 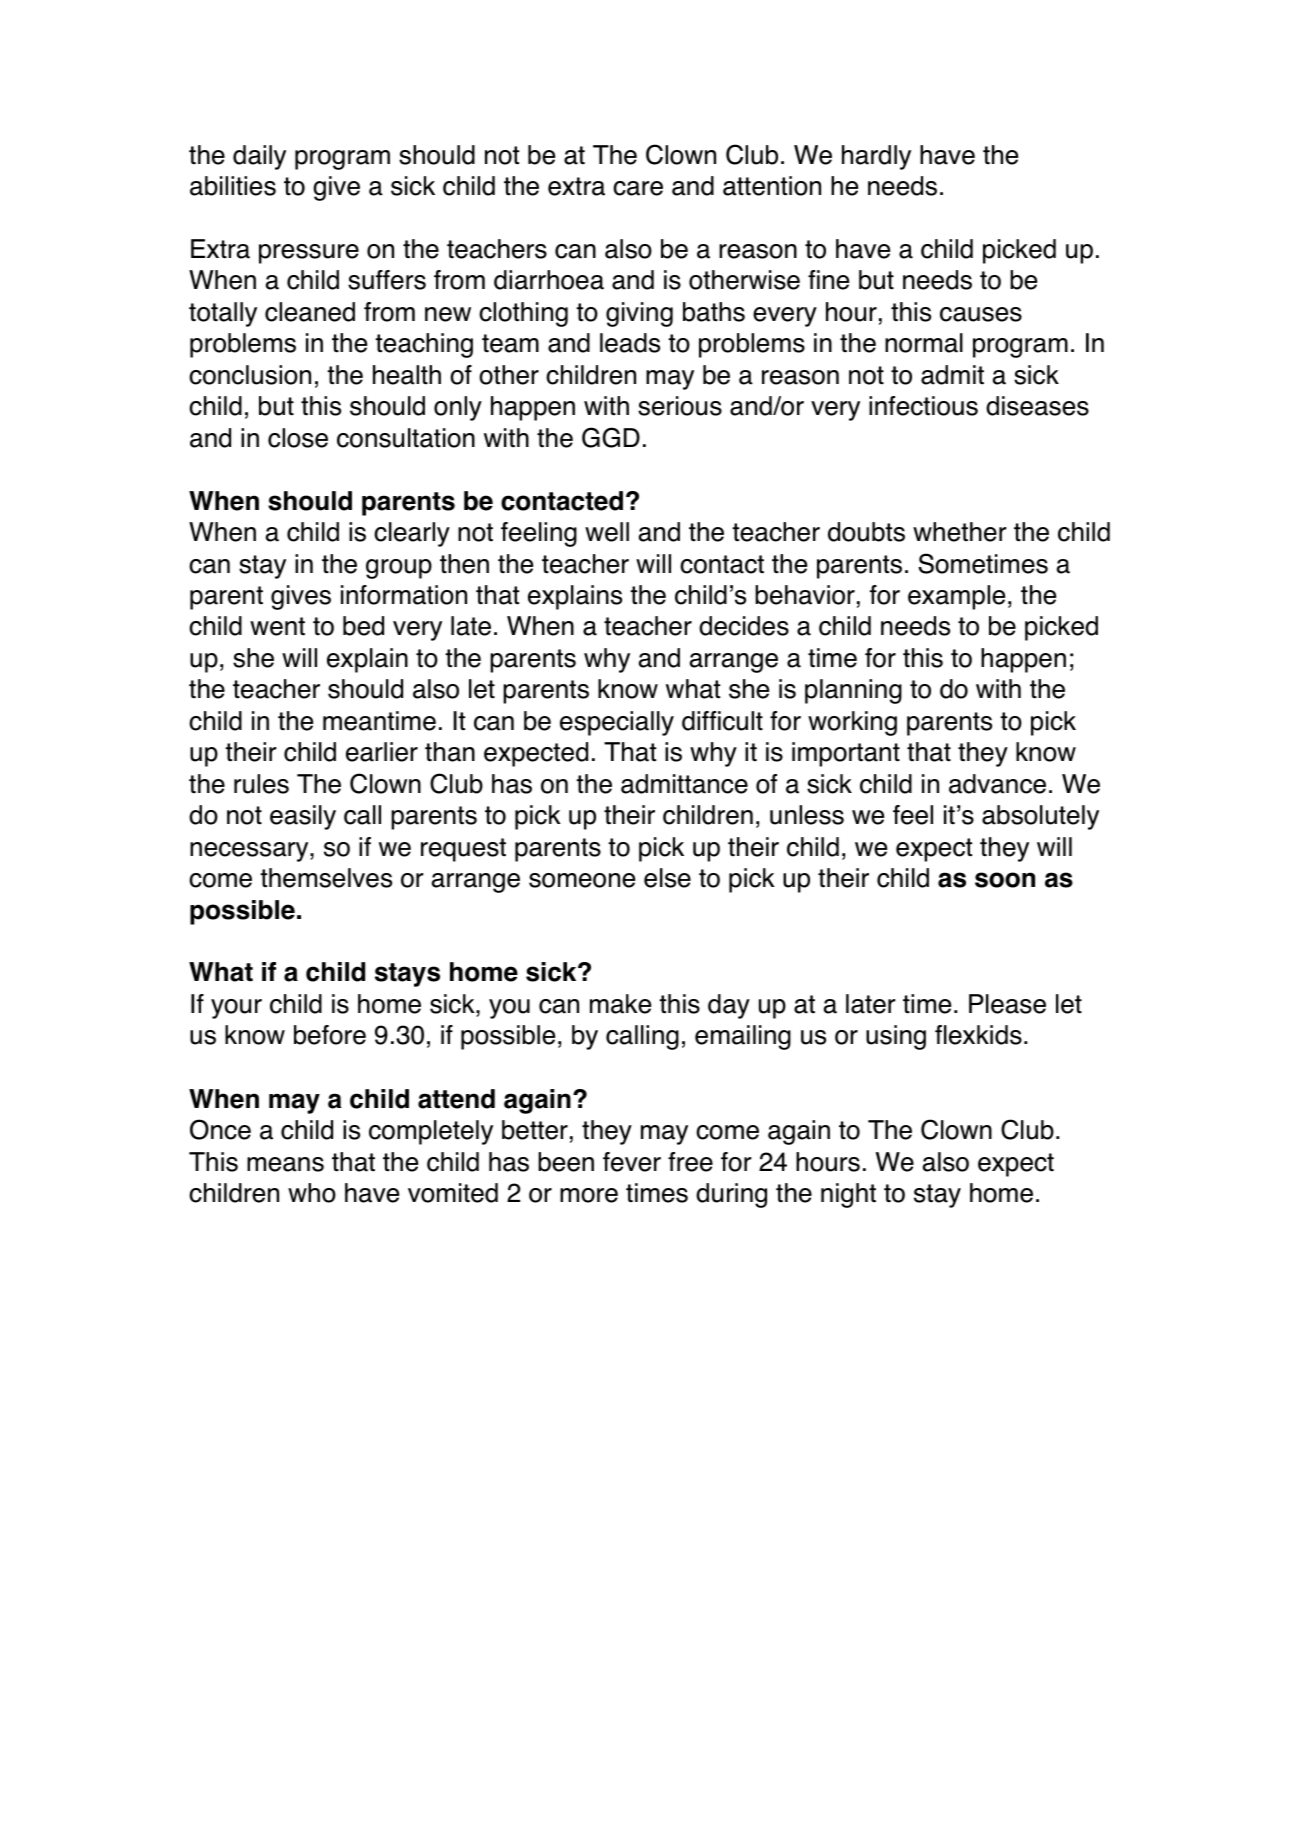 I want to click on close, so click(x=298, y=438).
